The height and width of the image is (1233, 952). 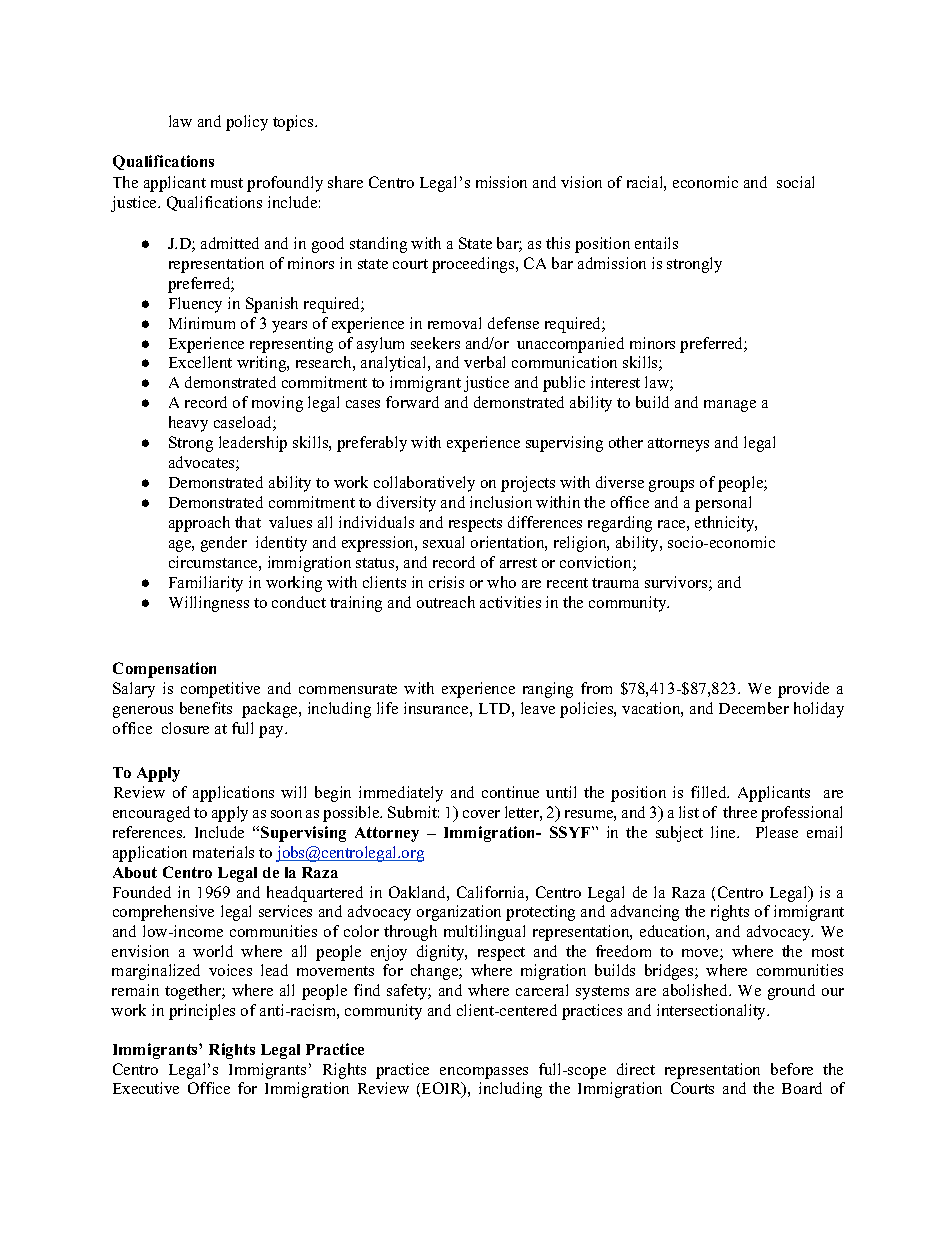 What do you see at coordinates (200, 362) in the image?
I see `Excellent` at bounding box center [200, 362].
